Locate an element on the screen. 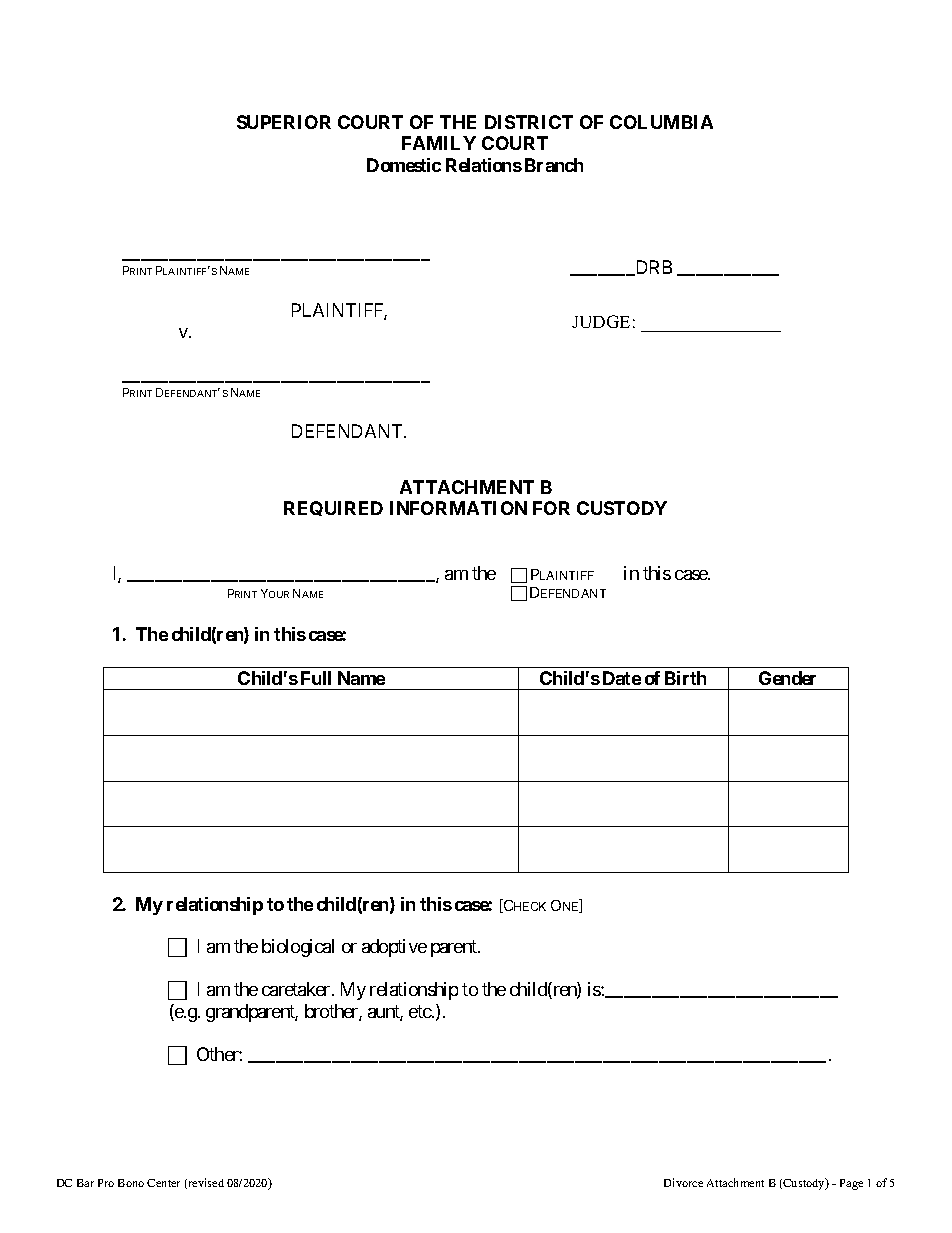 The width and height of the screenshot is (952, 1233). Divorce is located at coordinates (683, 1182).
